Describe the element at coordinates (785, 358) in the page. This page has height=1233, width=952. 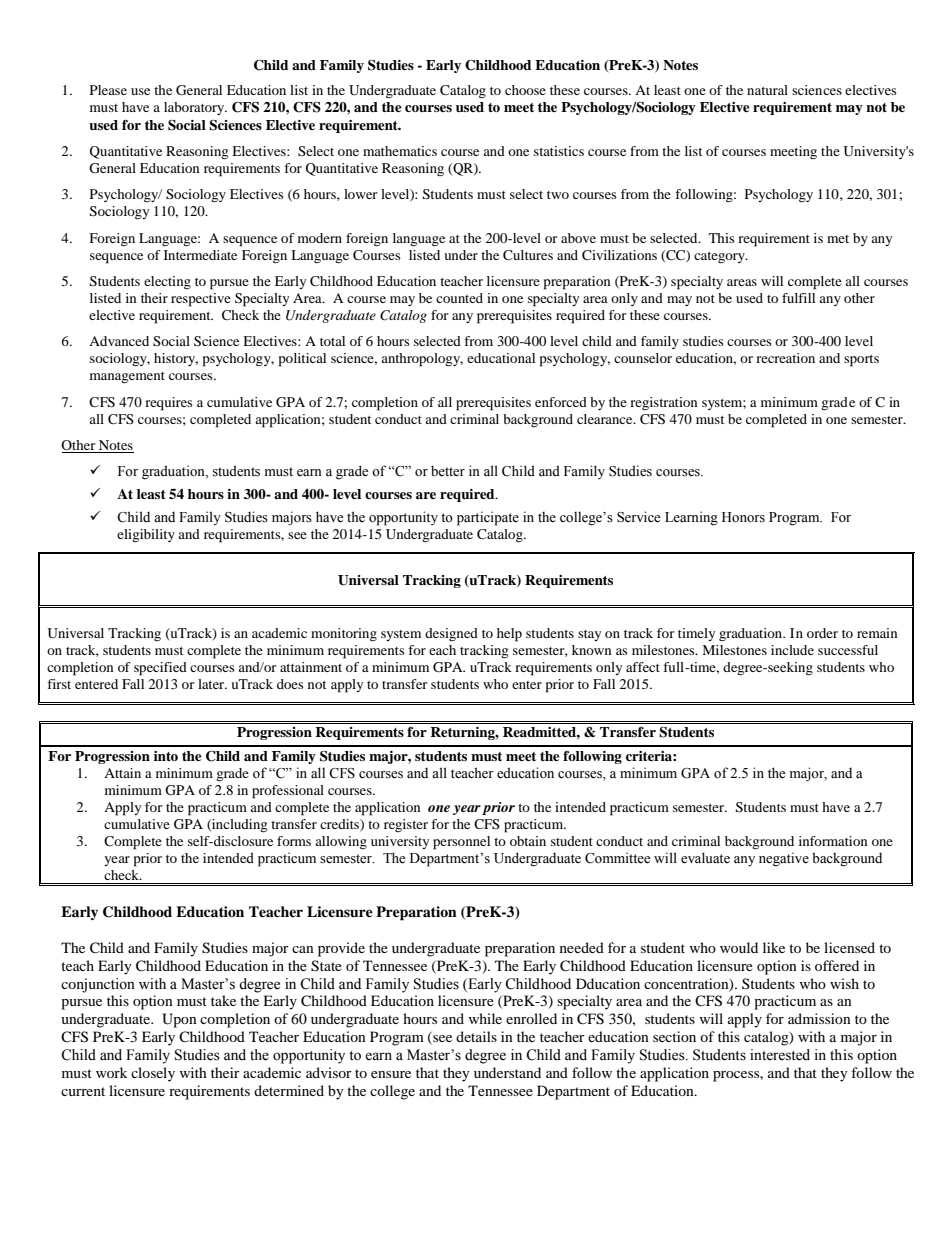
I see `recreation` at that location.
